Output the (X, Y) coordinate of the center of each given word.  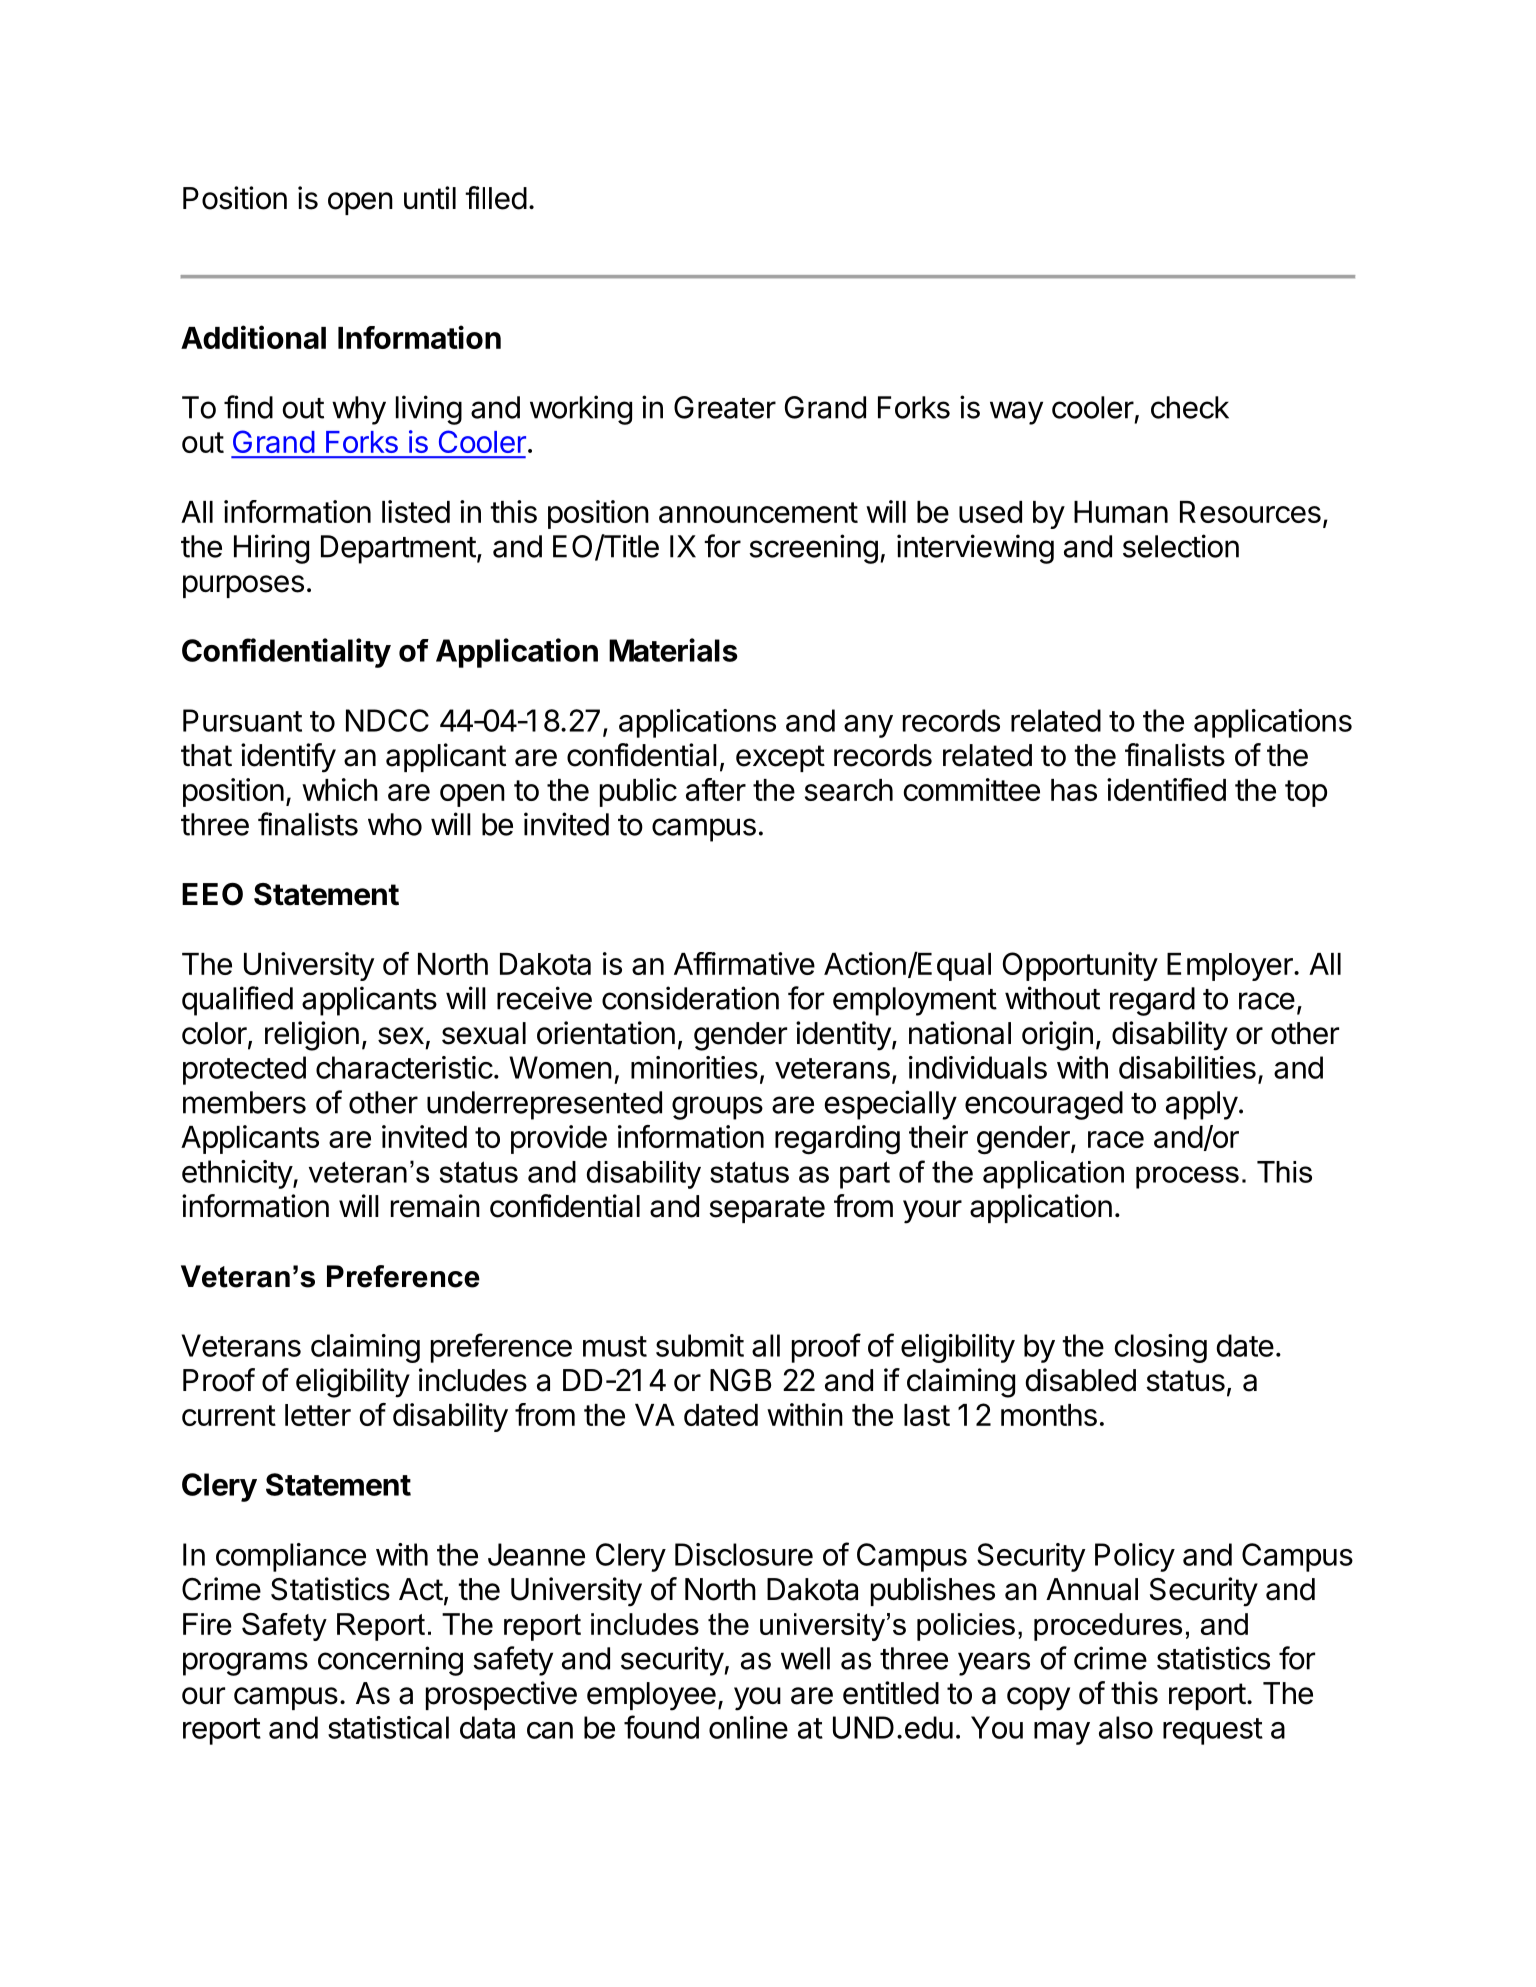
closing (1160, 1348)
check (1190, 407)
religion (312, 1036)
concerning (390, 1661)
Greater (725, 407)
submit (700, 1345)
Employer (1231, 967)
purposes (243, 586)
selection (1181, 546)
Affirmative (744, 963)
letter (318, 1415)
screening (813, 549)
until (430, 197)
